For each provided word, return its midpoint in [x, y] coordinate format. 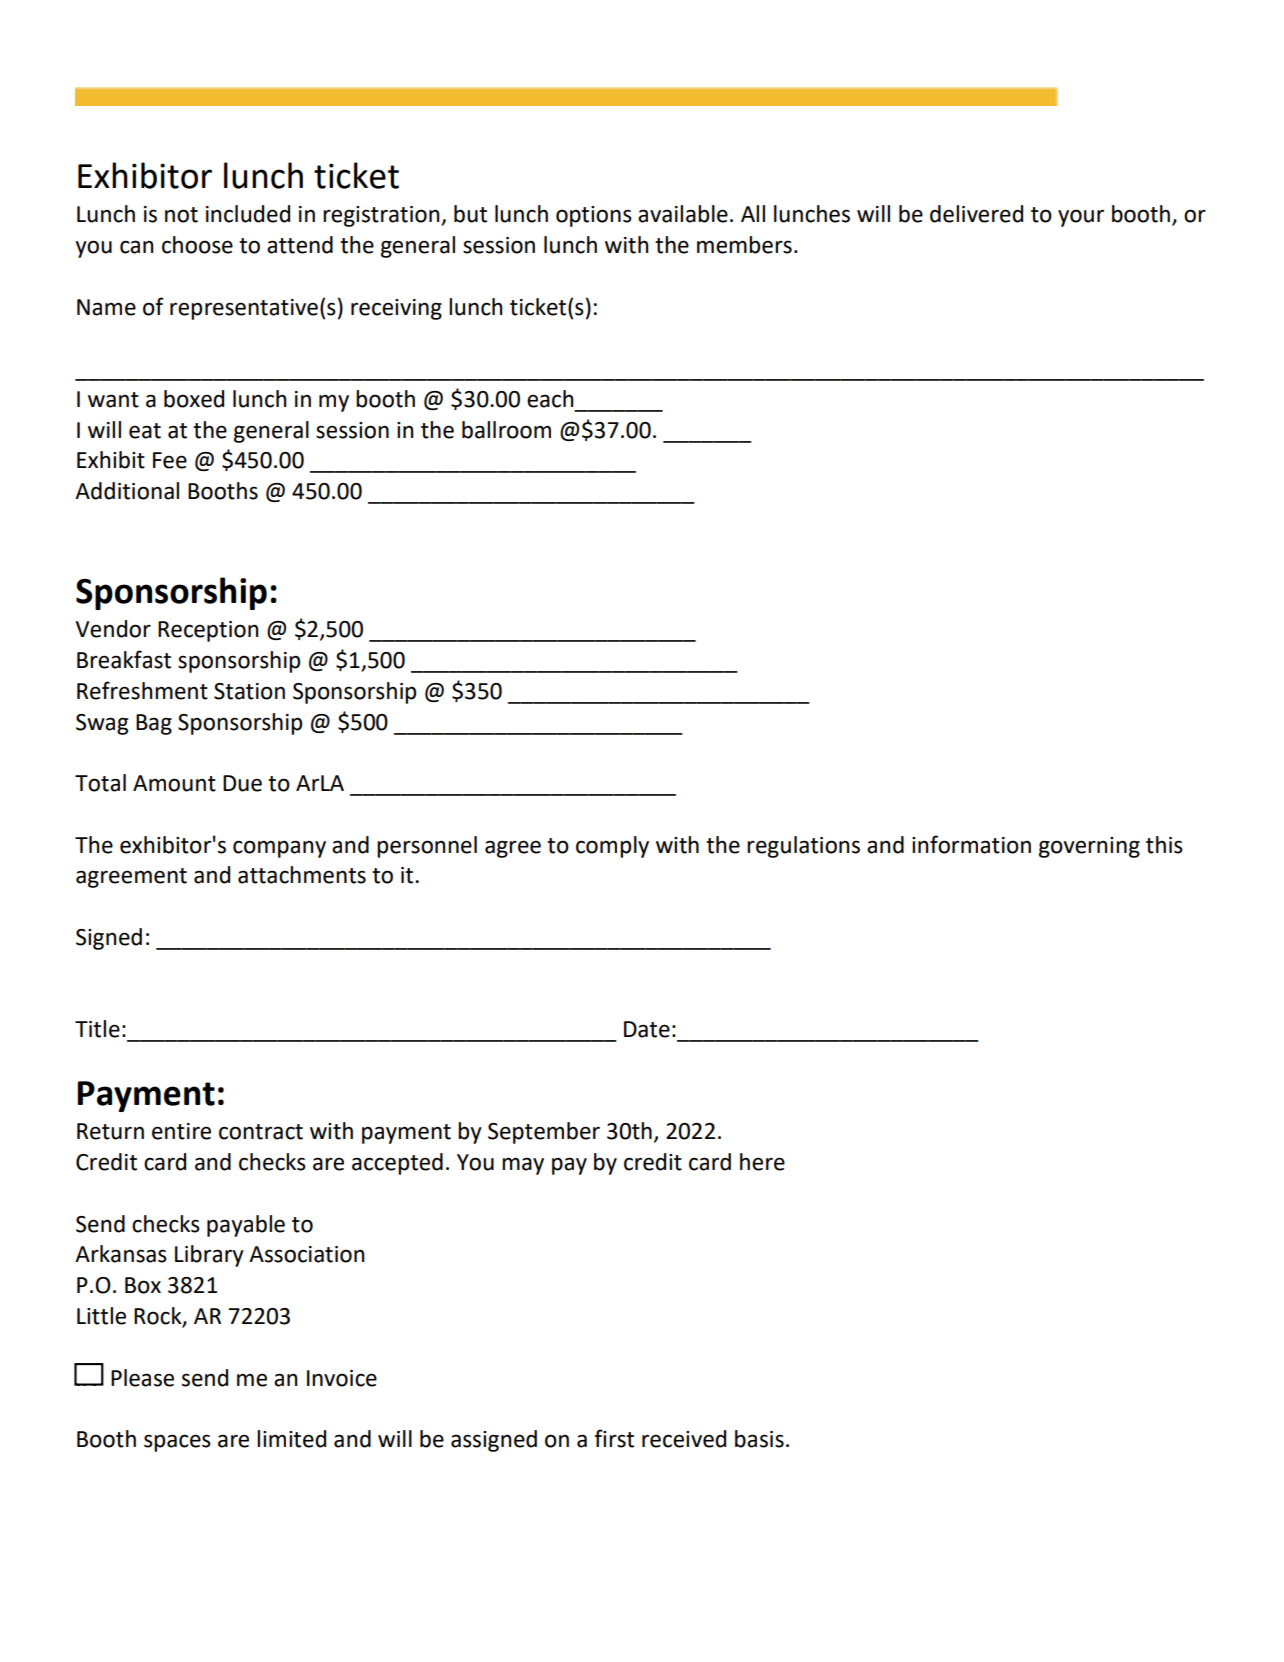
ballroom [506, 430]
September [544, 1133]
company [279, 849]
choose [197, 245]
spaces [177, 1443]
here [762, 1162]
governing [1089, 847]
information [971, 844]
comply [612, 847]
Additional [127, 491]
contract [261, 1132]
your [1081, 218]
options [594, 216]
